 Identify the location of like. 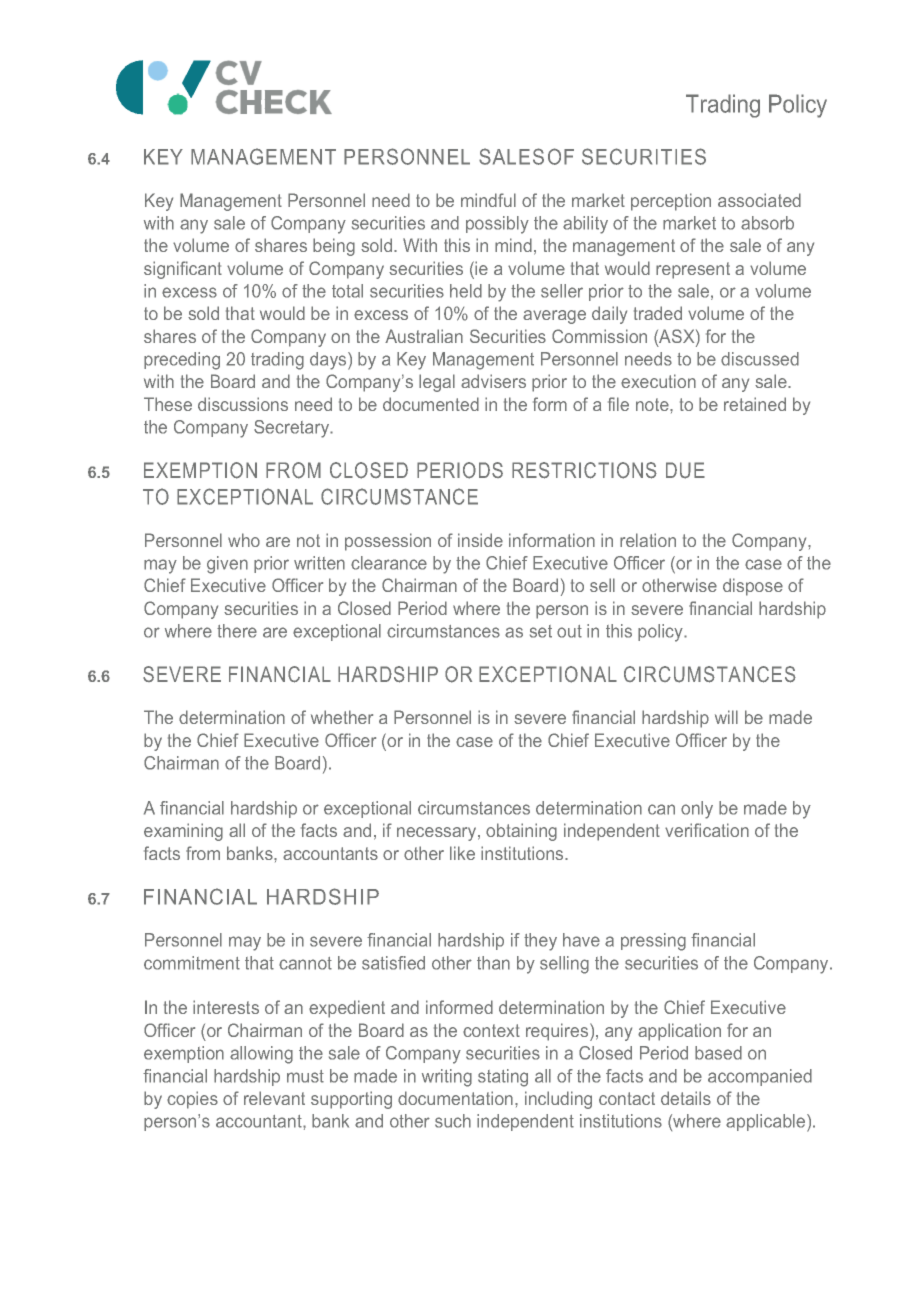
(462, 853).
